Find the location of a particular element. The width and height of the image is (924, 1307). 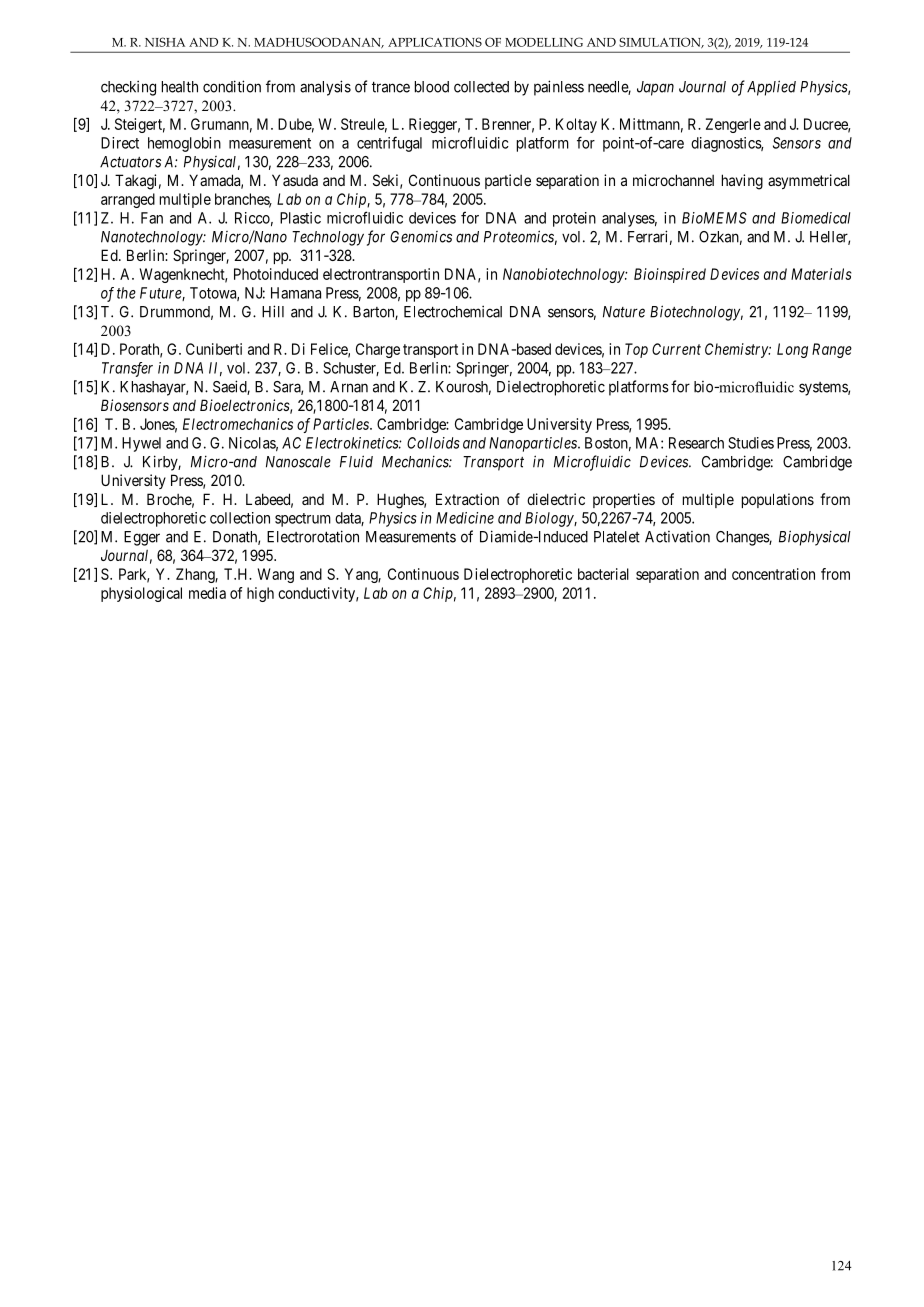

Applied is located at coordinates (771, 88).
